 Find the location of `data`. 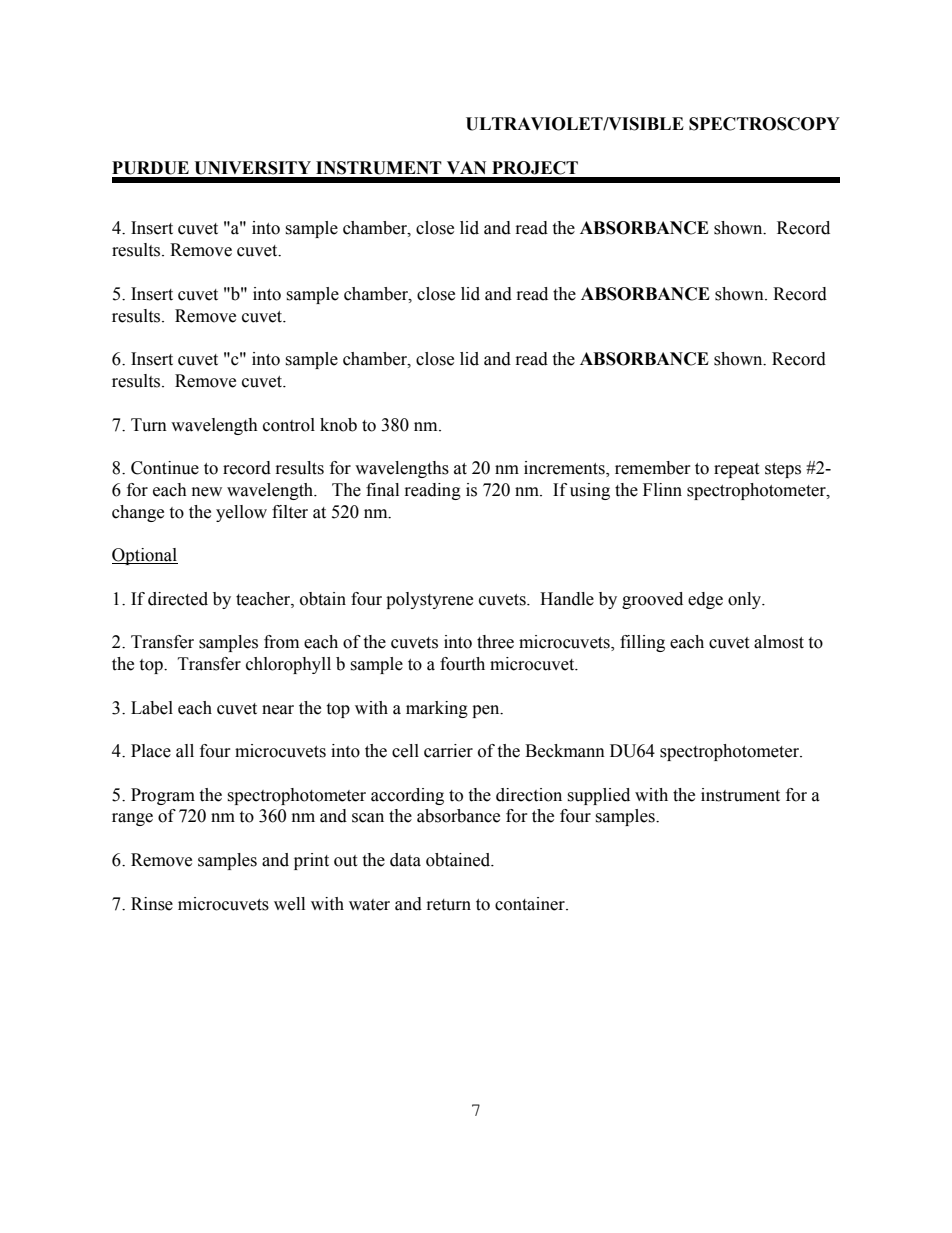

data is located at coordinates (405, 860).
